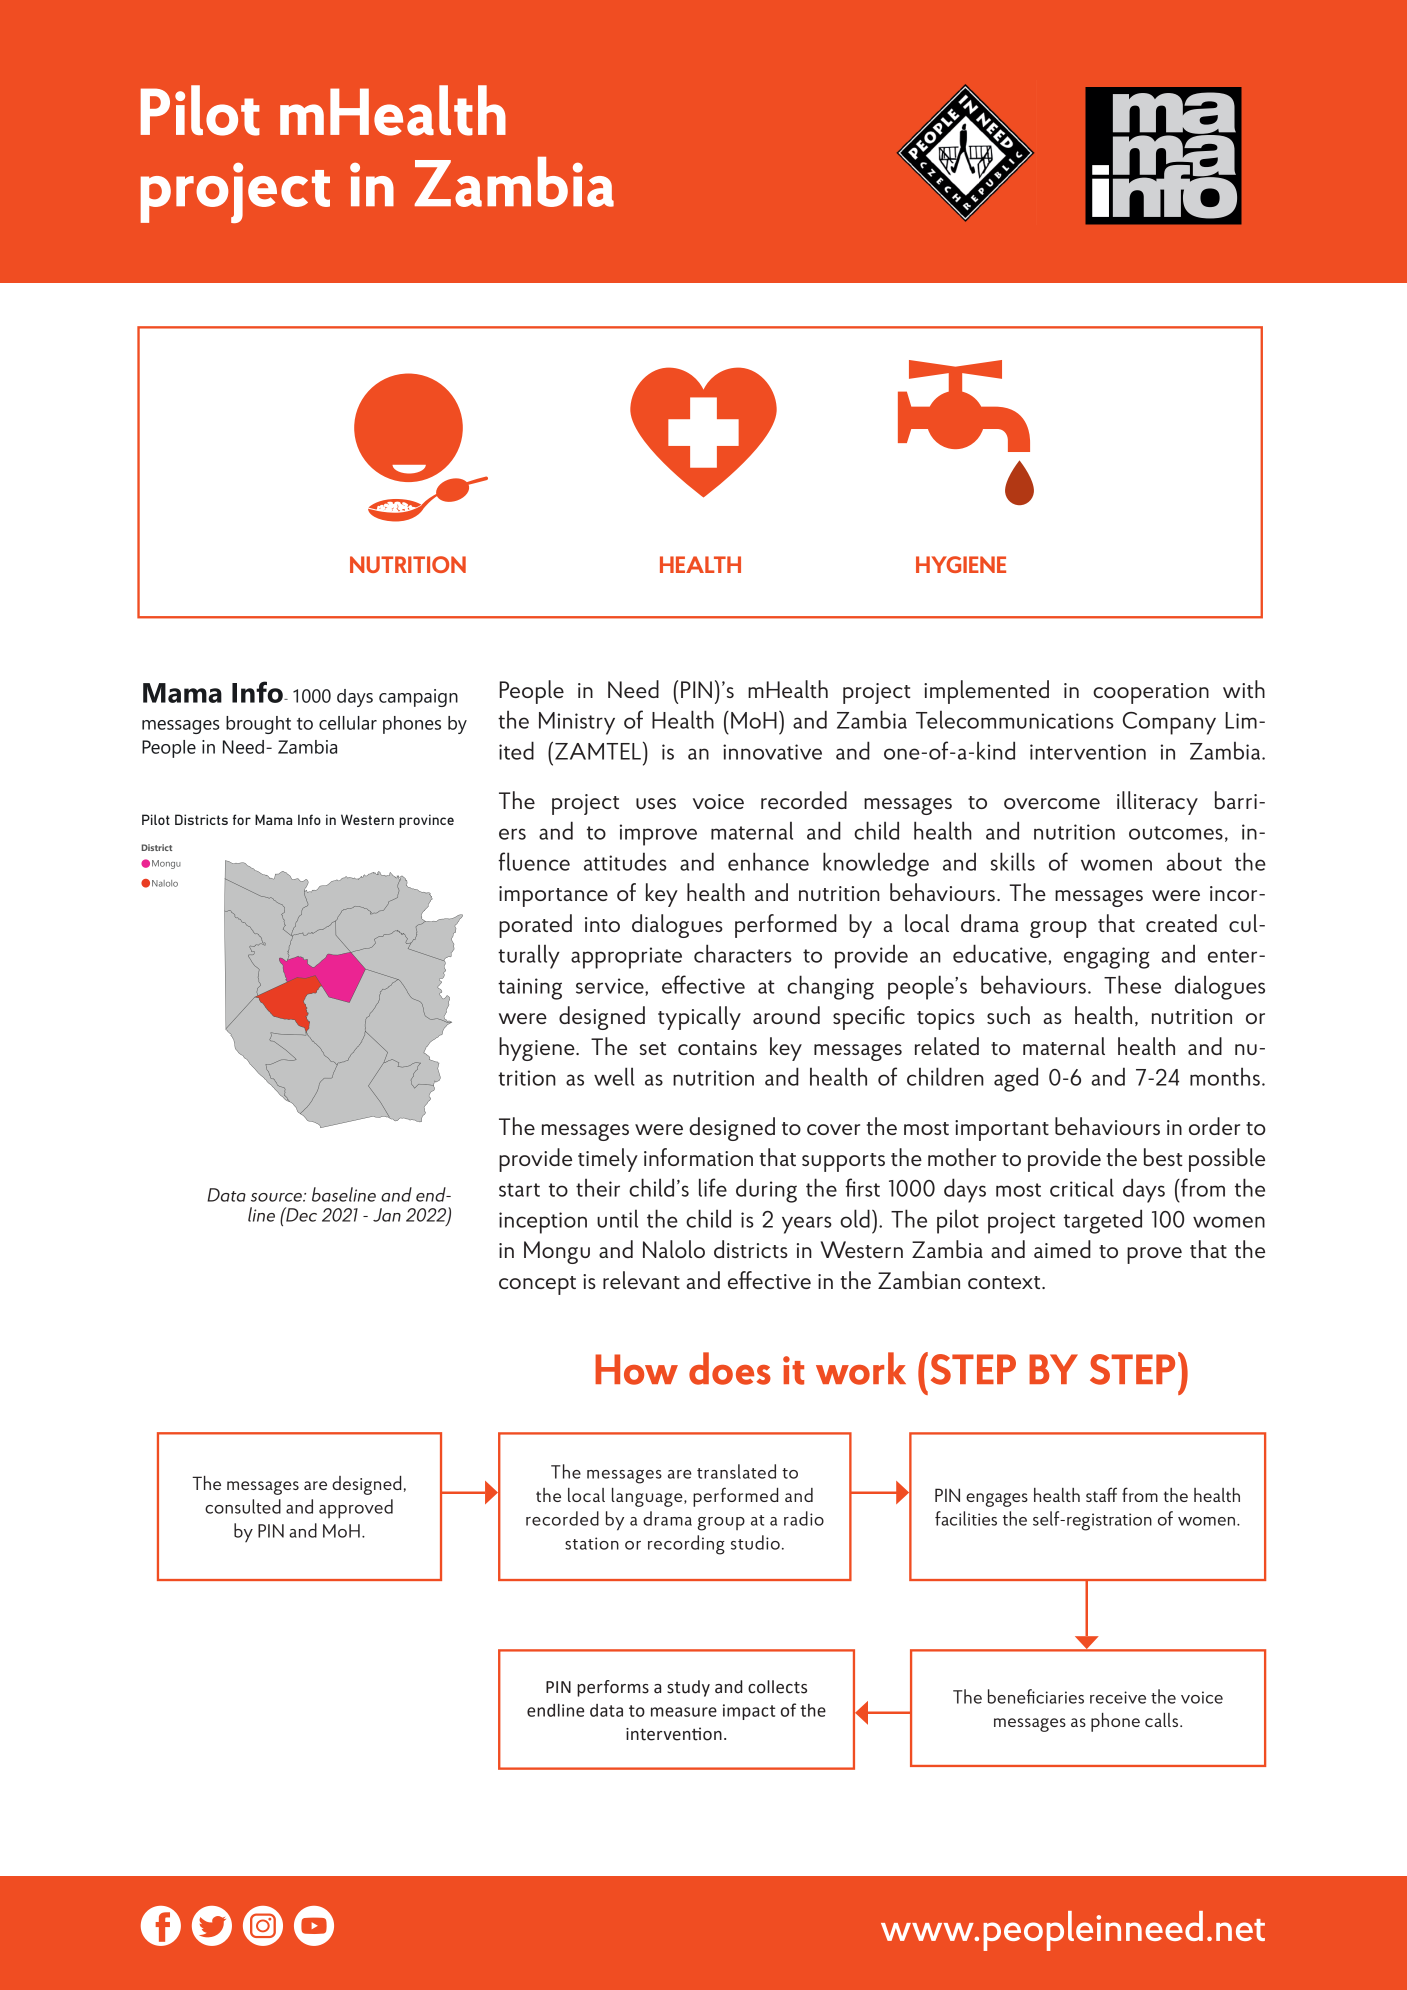  What do you see at coordinates (717, 1047) in the image?
I see `contains` at bounding box center [717, 1047].
